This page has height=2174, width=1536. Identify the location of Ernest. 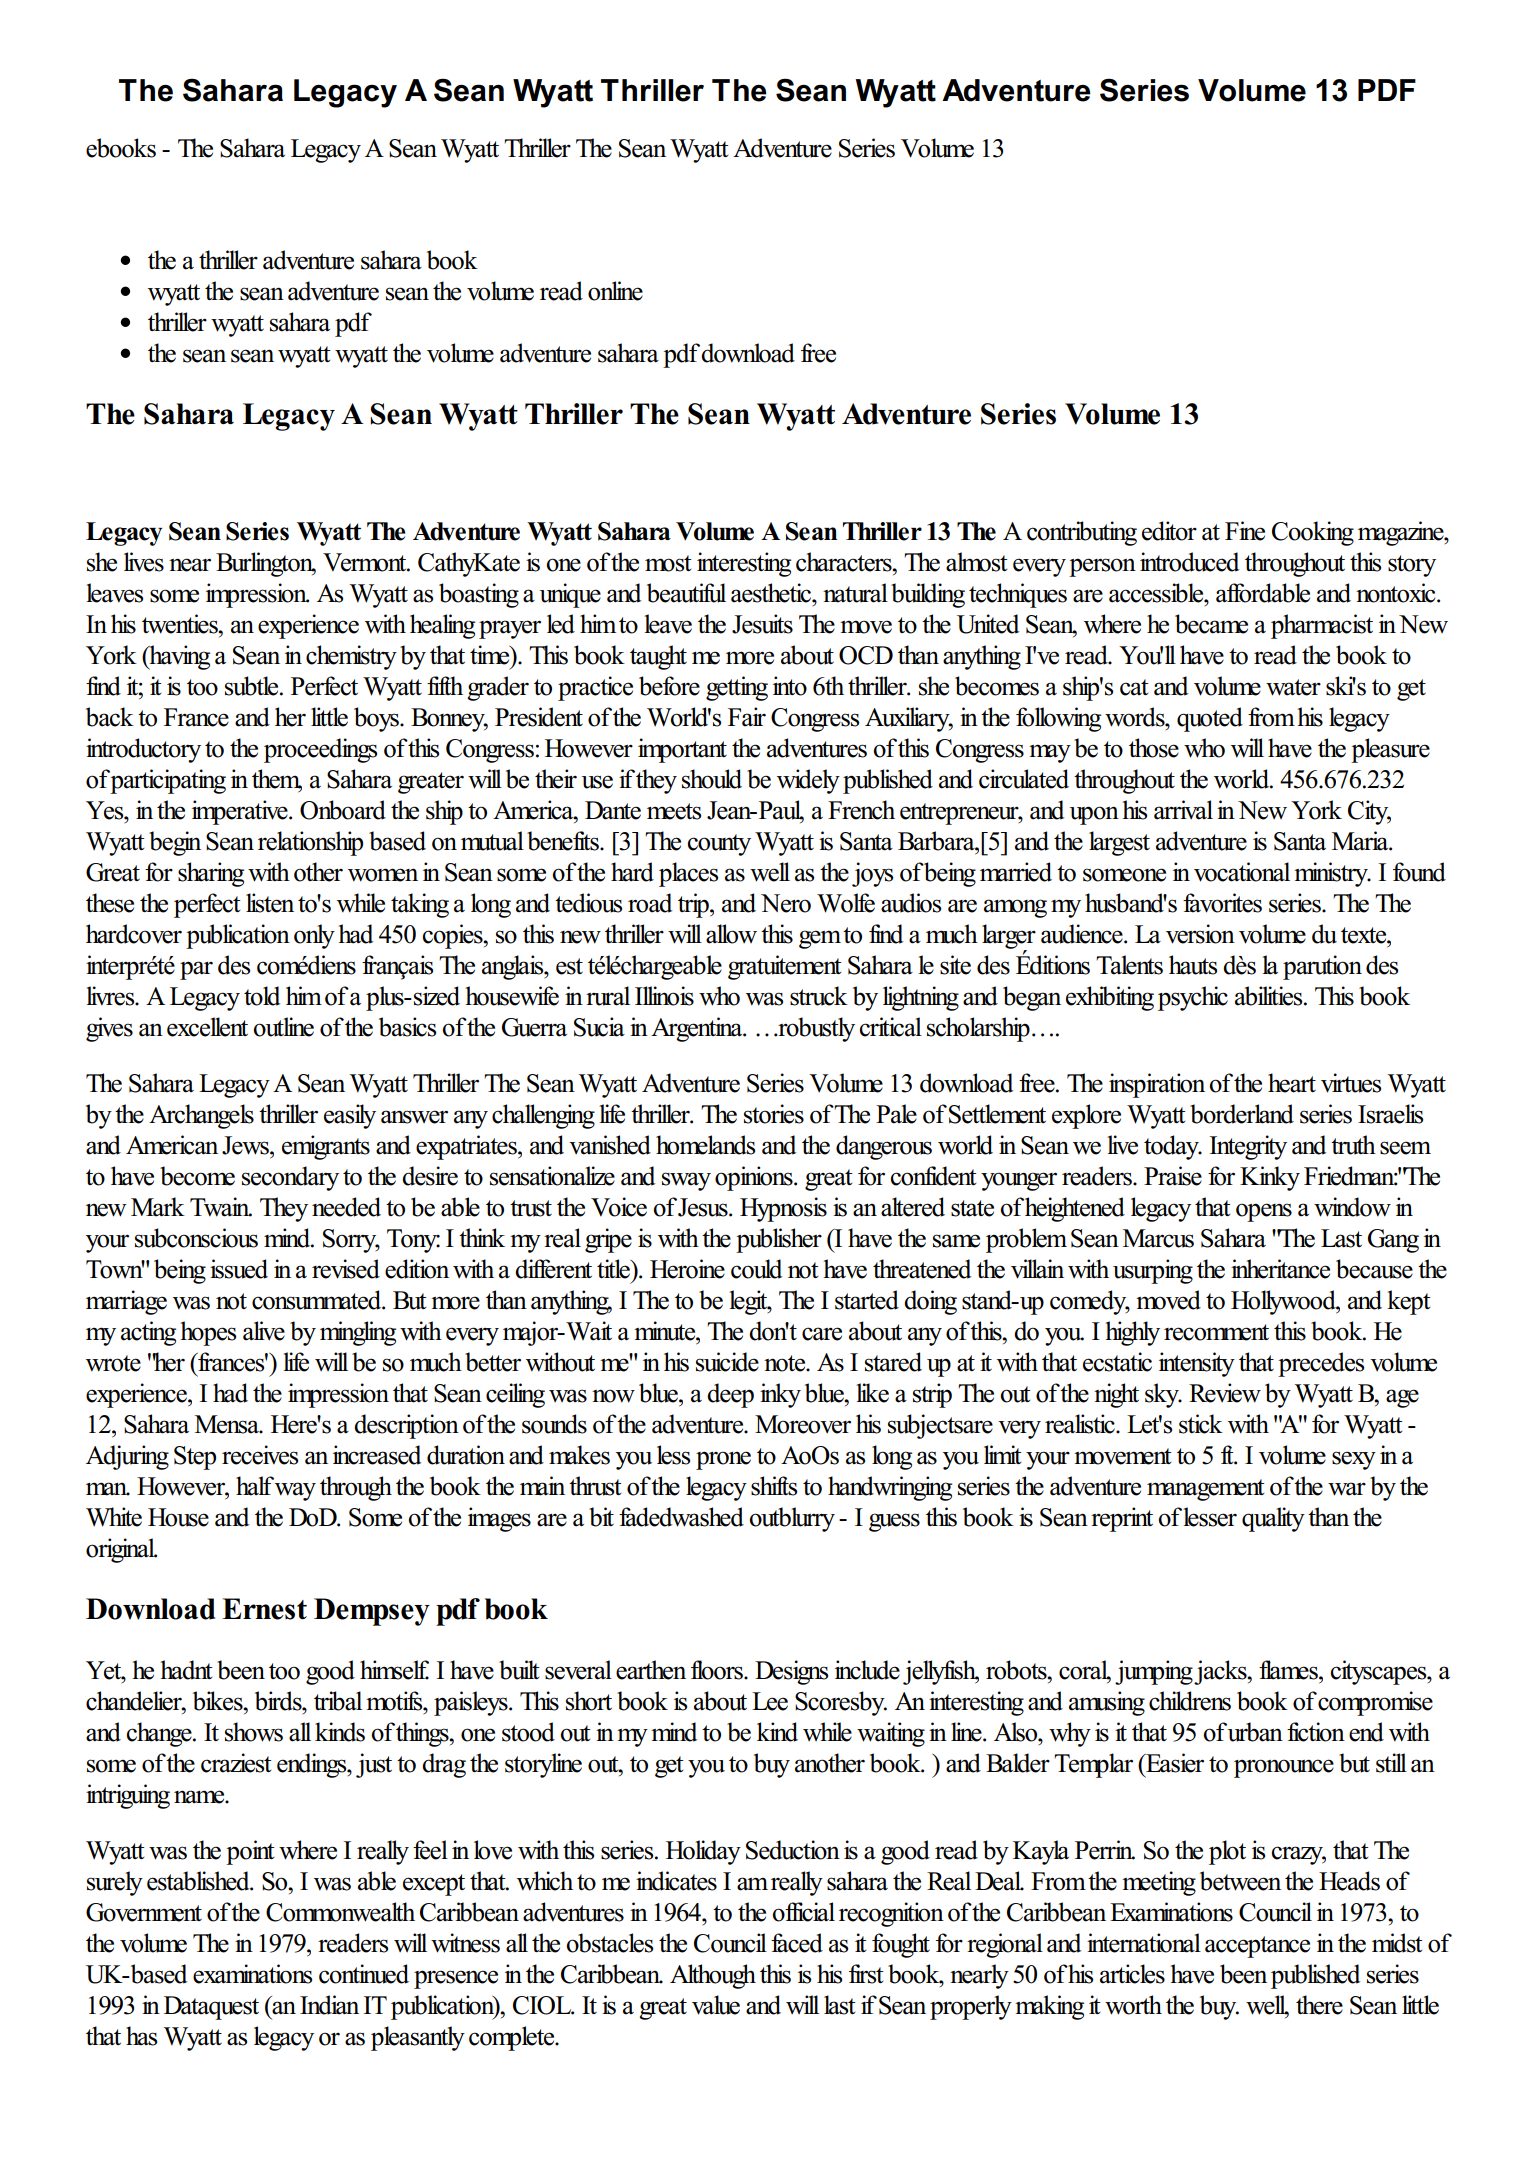
(264, 1609).
